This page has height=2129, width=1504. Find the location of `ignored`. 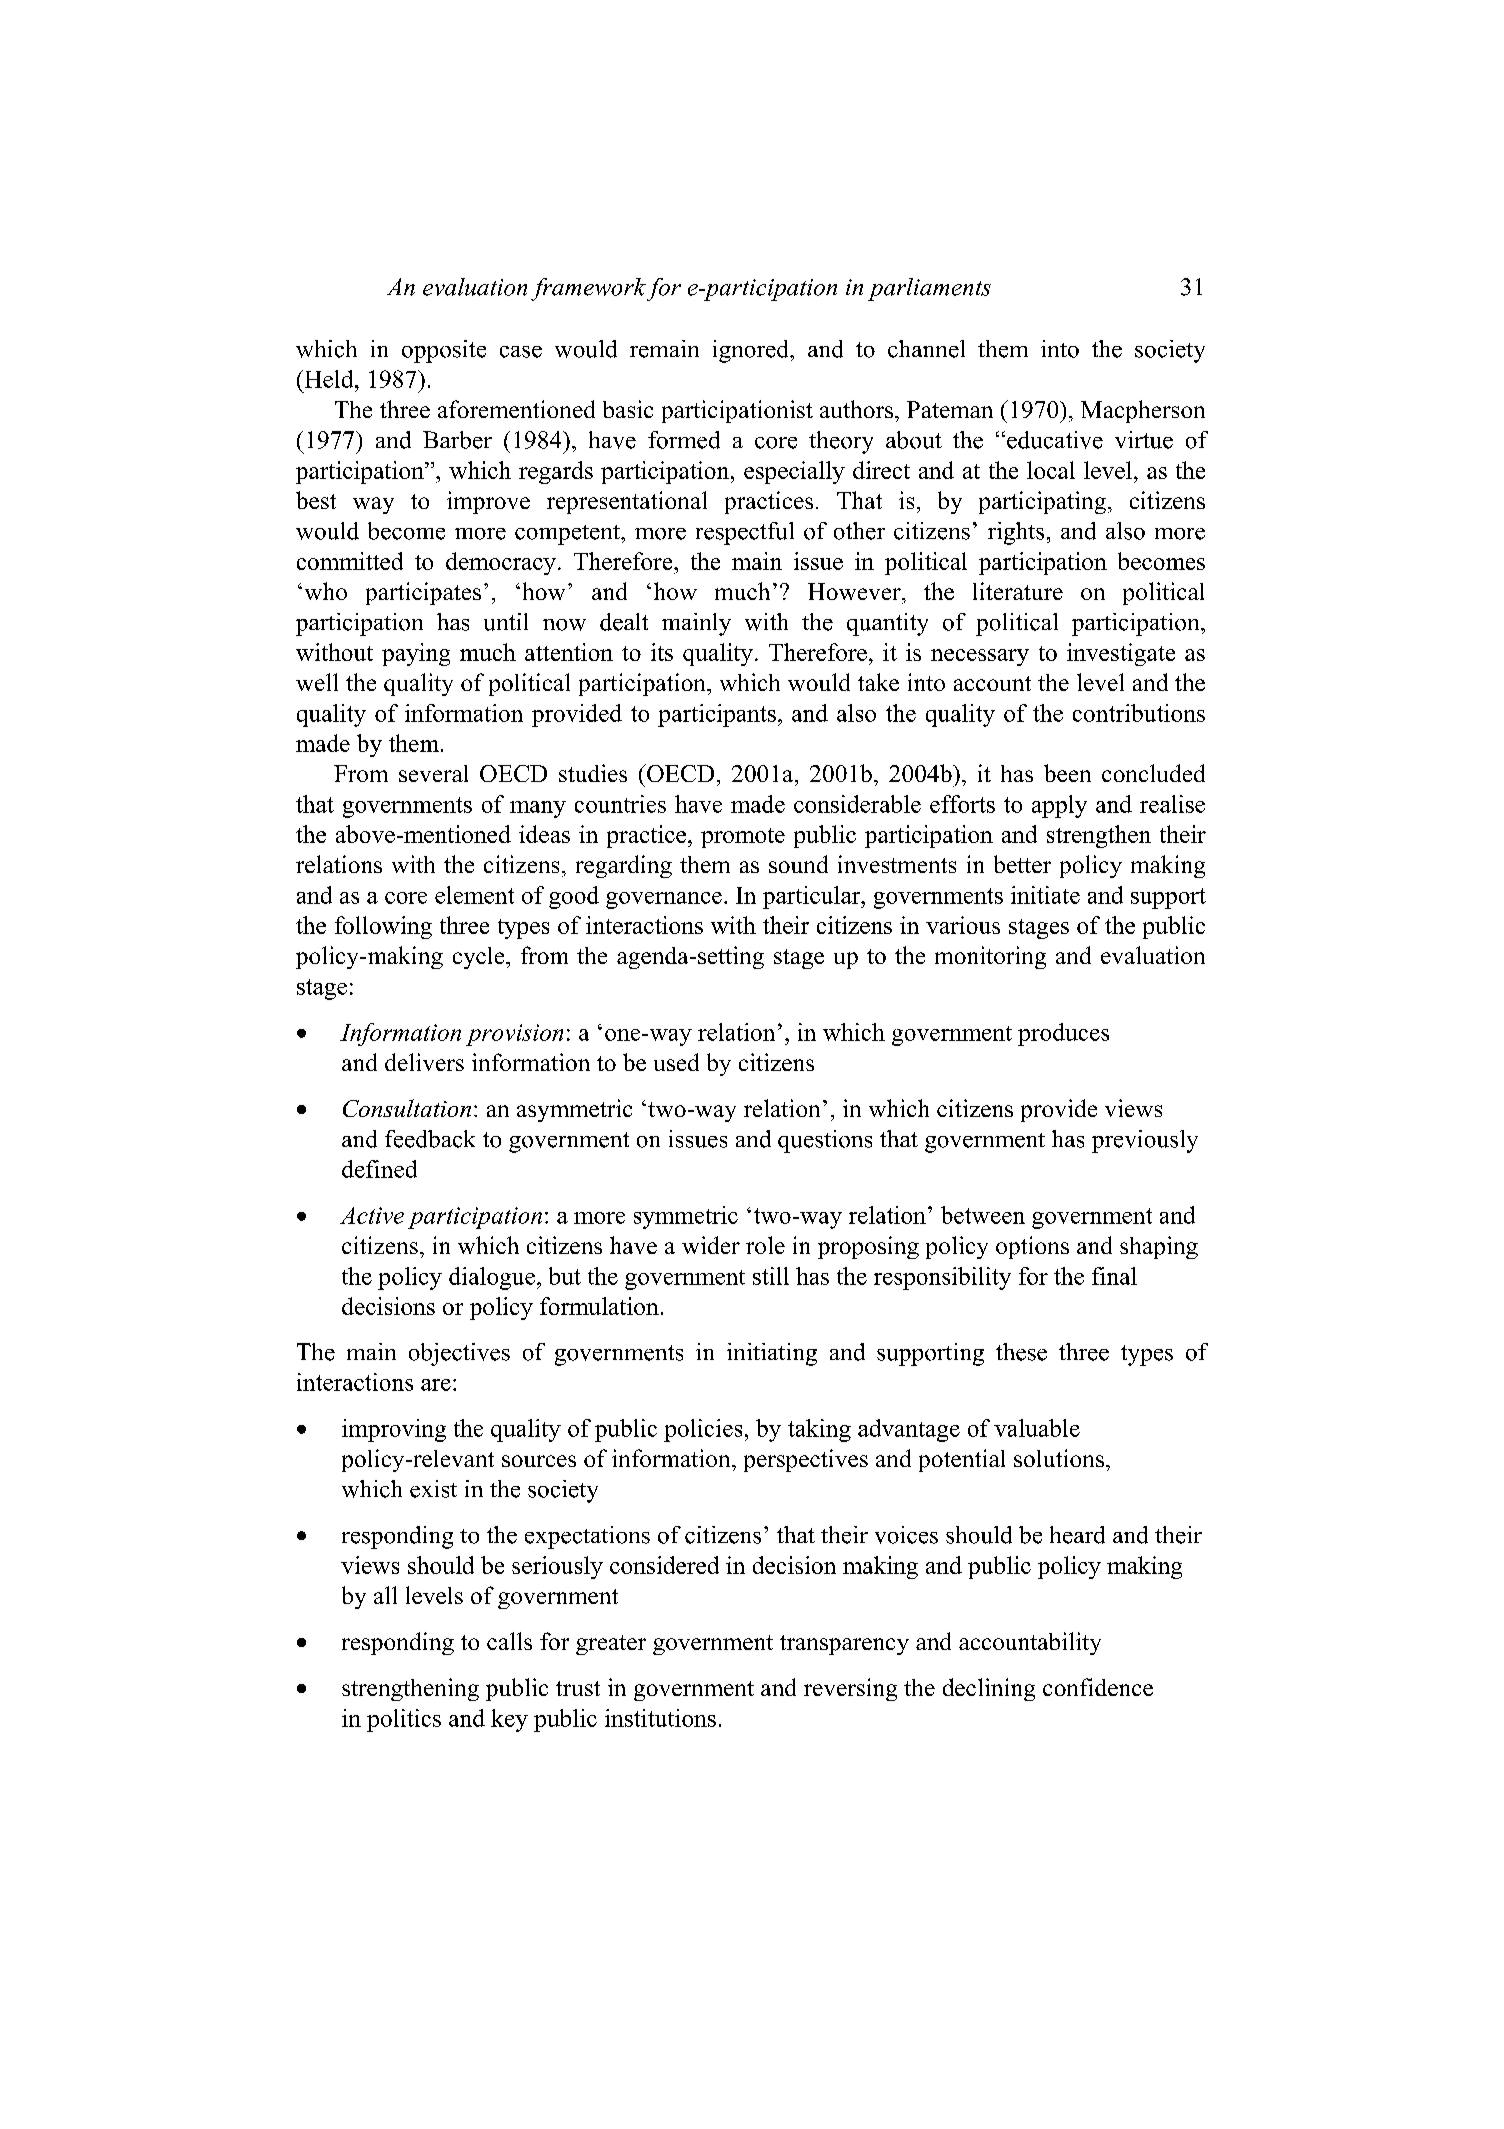

ignored is located at coordinates (752, 351).
